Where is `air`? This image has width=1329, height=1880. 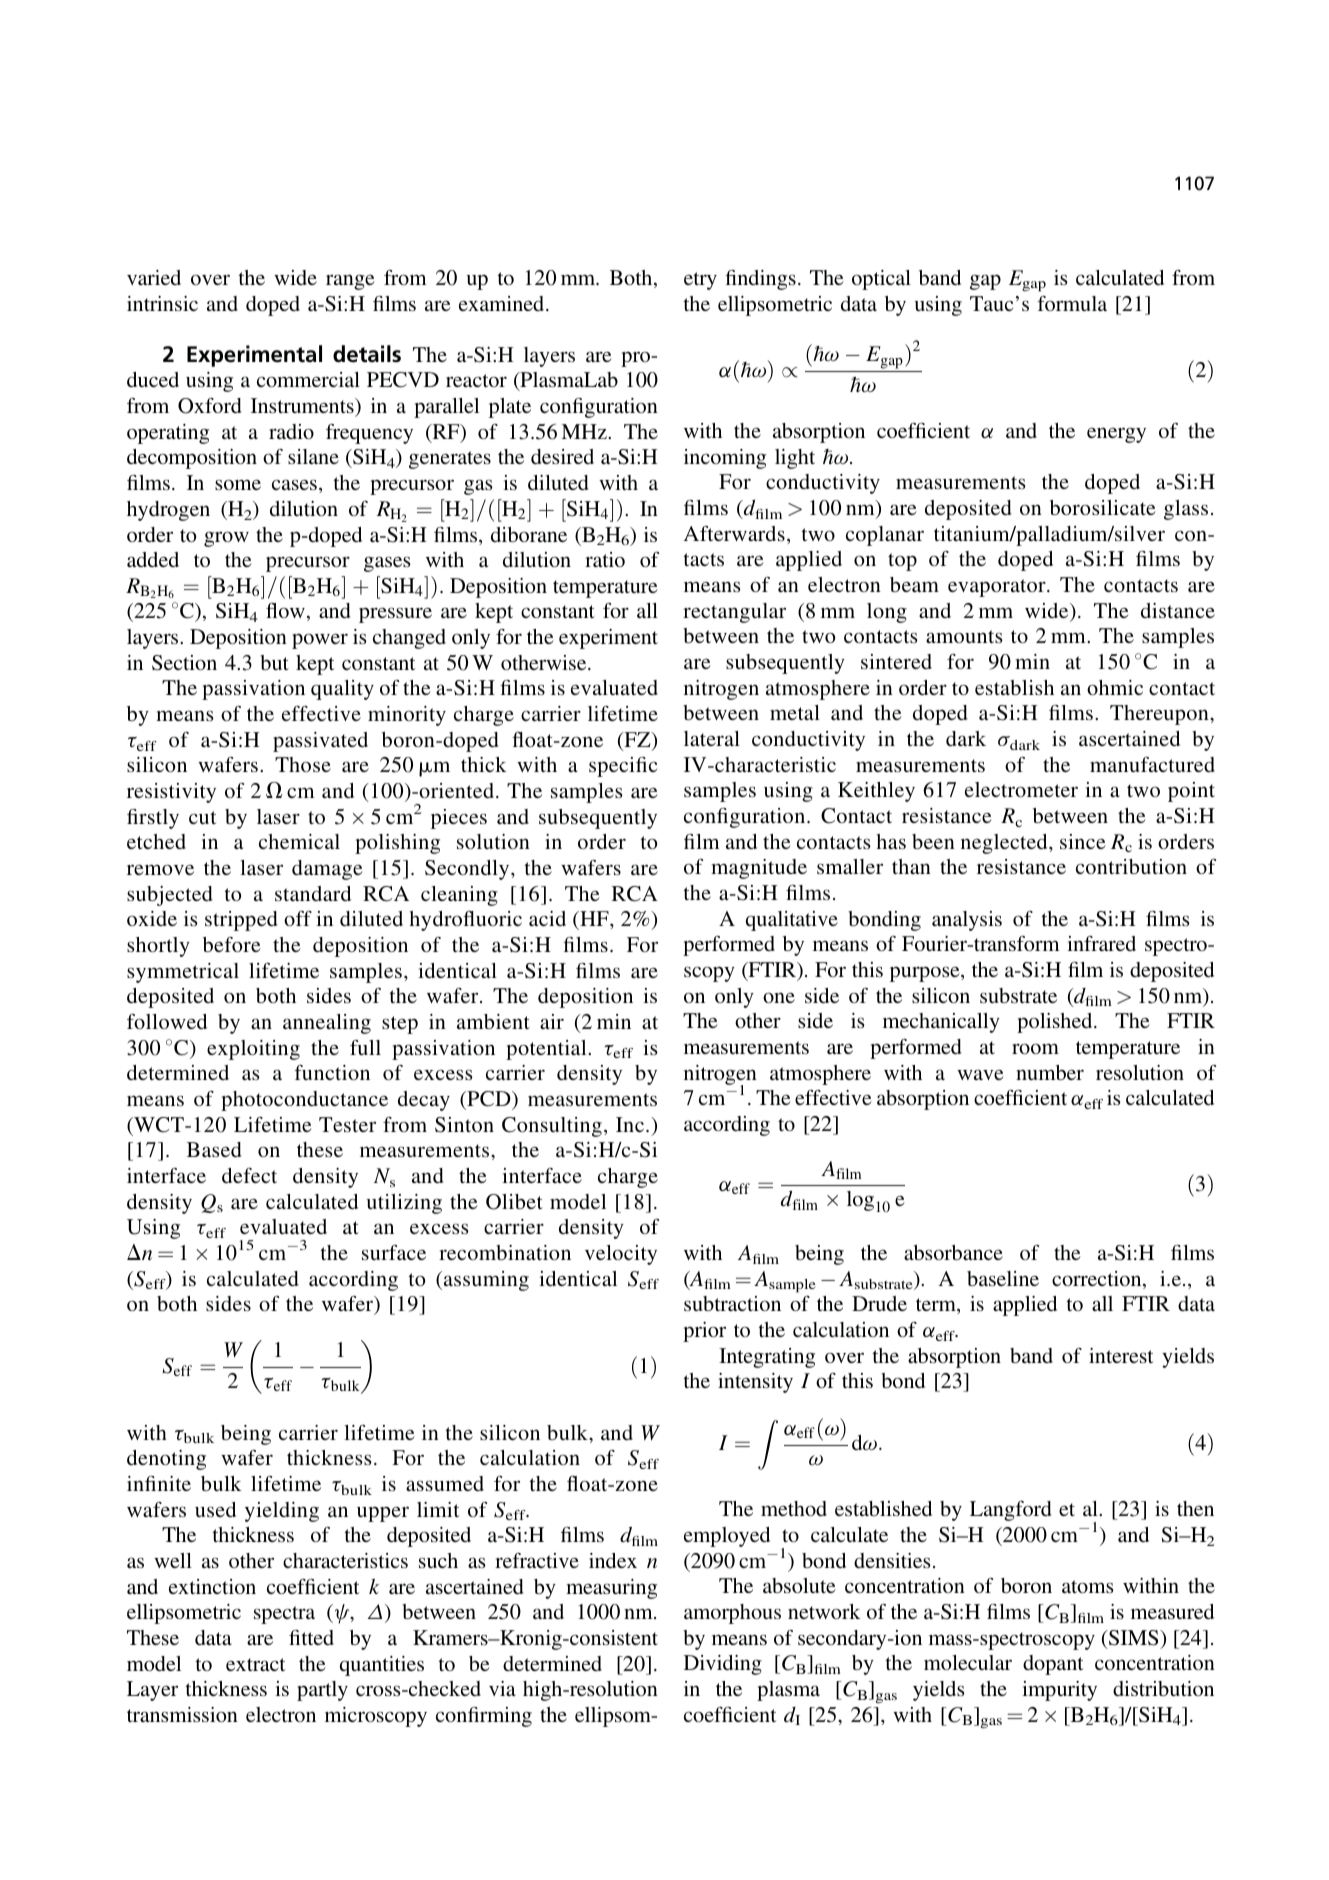 air is located at coordinates (552, 1021).
